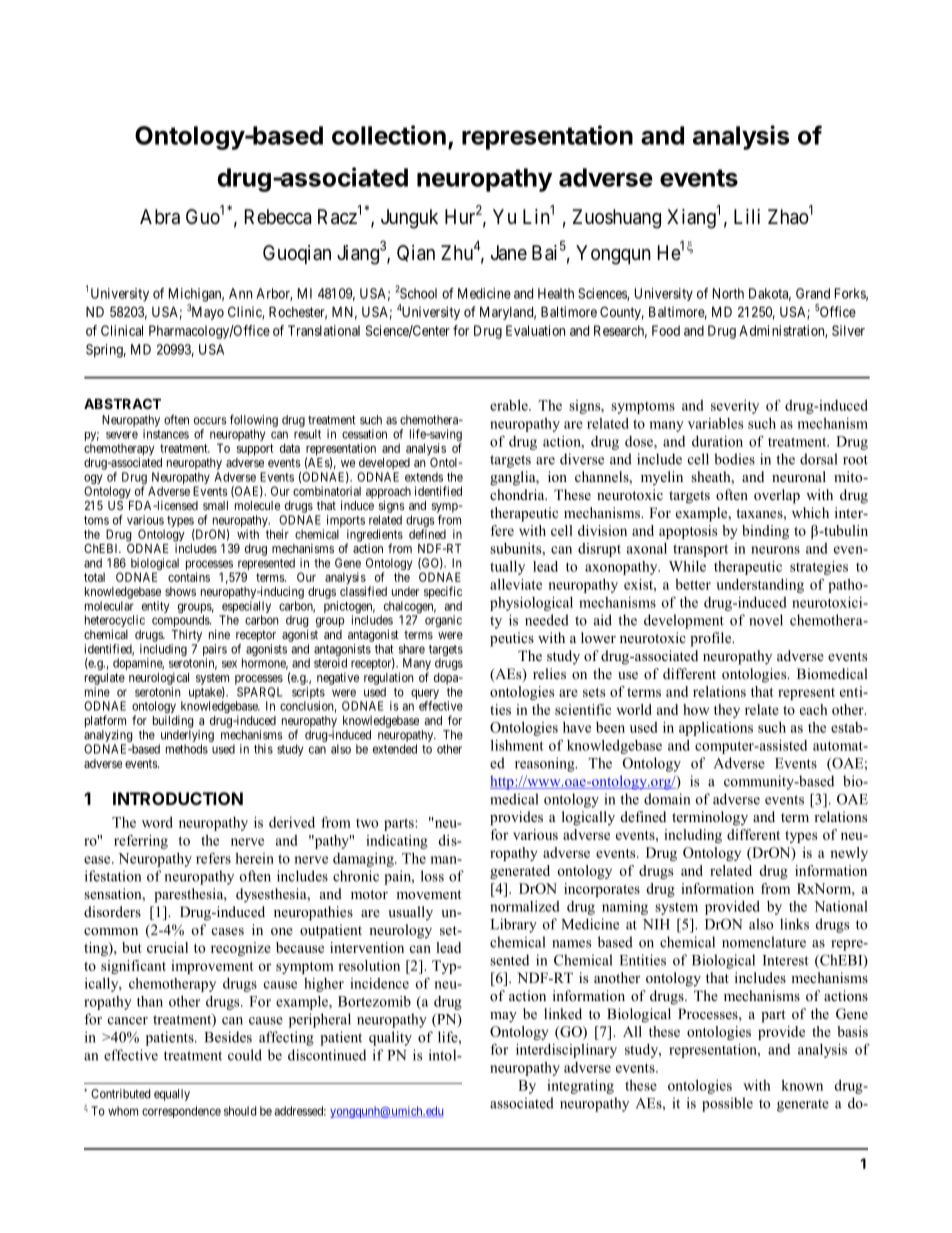  Describe the element at coordinates (389, 135) in the screenshot. I see `collection` at that location.
